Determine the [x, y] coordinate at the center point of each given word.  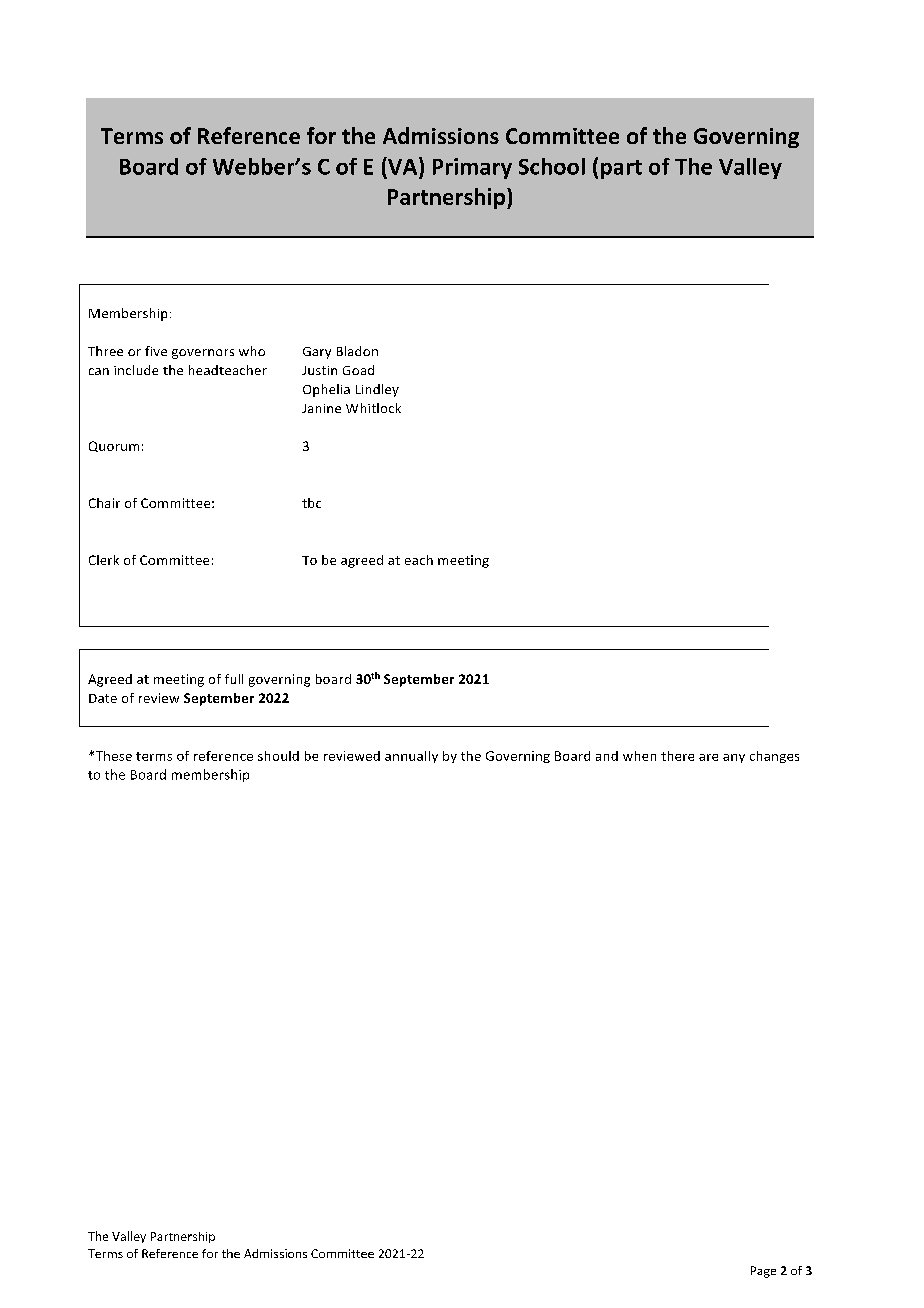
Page [763, 1272]
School [552, 166]
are [708, 757]
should [278, 756]
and [607, 756]
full [234, 679]
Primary [472, 168]
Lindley [377, 390]
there [677, 756]
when [639, 756]
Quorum [114, 446]
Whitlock [373, 408]
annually [411, 757]
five [156, 351]
